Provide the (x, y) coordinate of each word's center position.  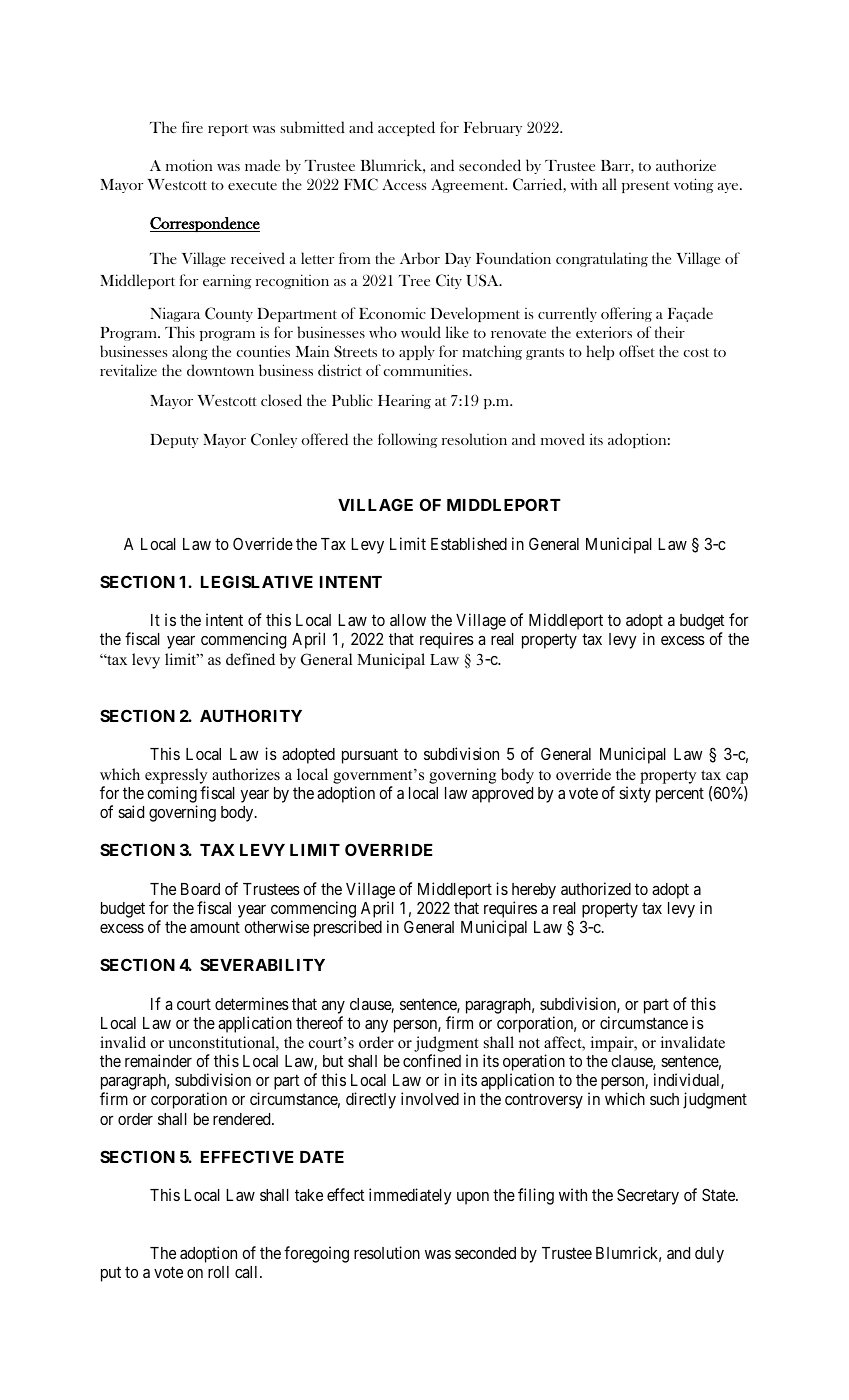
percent (680, 795)
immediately (410, 1196)
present (646, 187)
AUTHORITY (251, 715)
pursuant (370, 756)
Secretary (648, 1196)
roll (218, 1272)
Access (404, 184)
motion (189, 165)
